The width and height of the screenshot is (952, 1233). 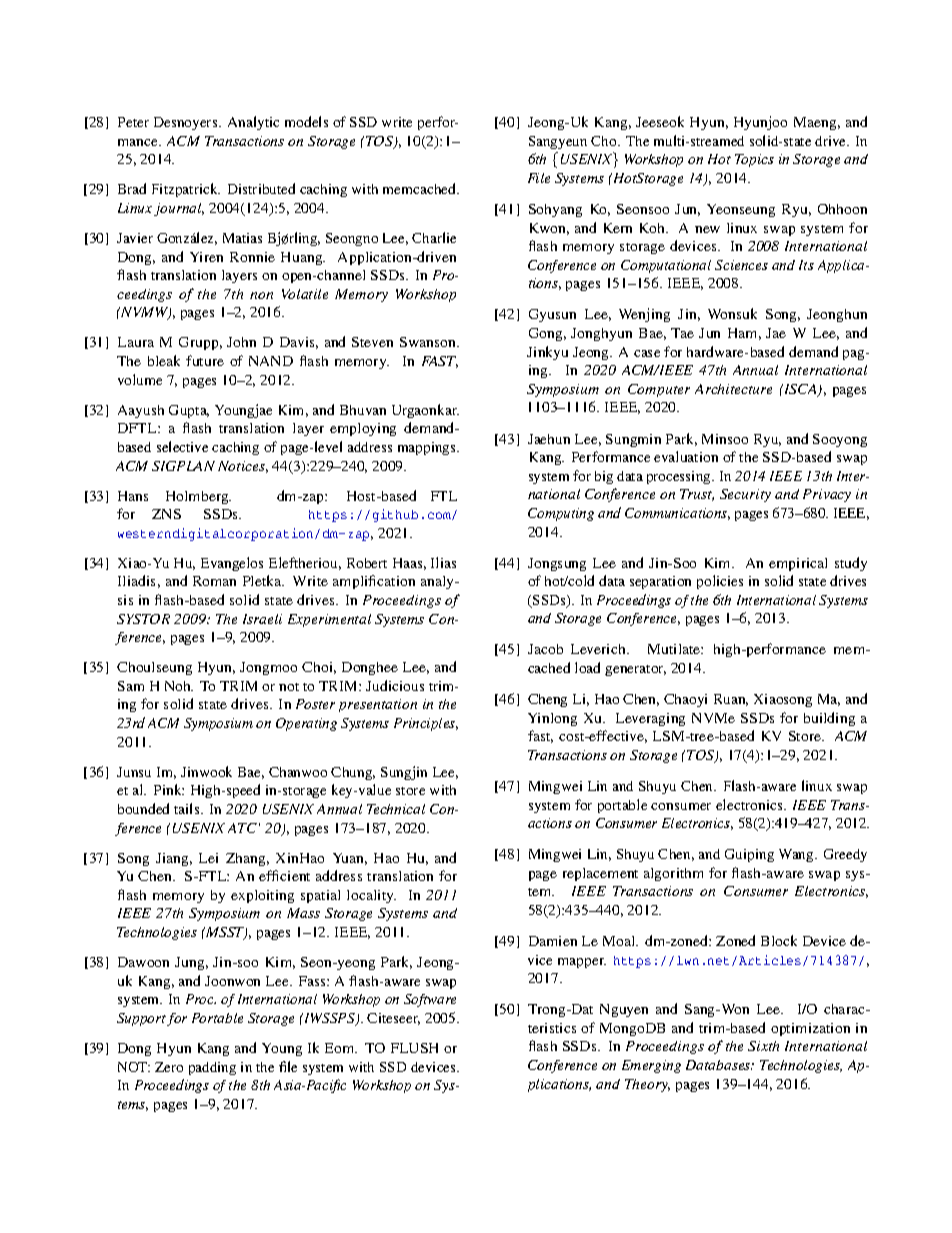 I want to click on policies, so click(x=720, y=582).
